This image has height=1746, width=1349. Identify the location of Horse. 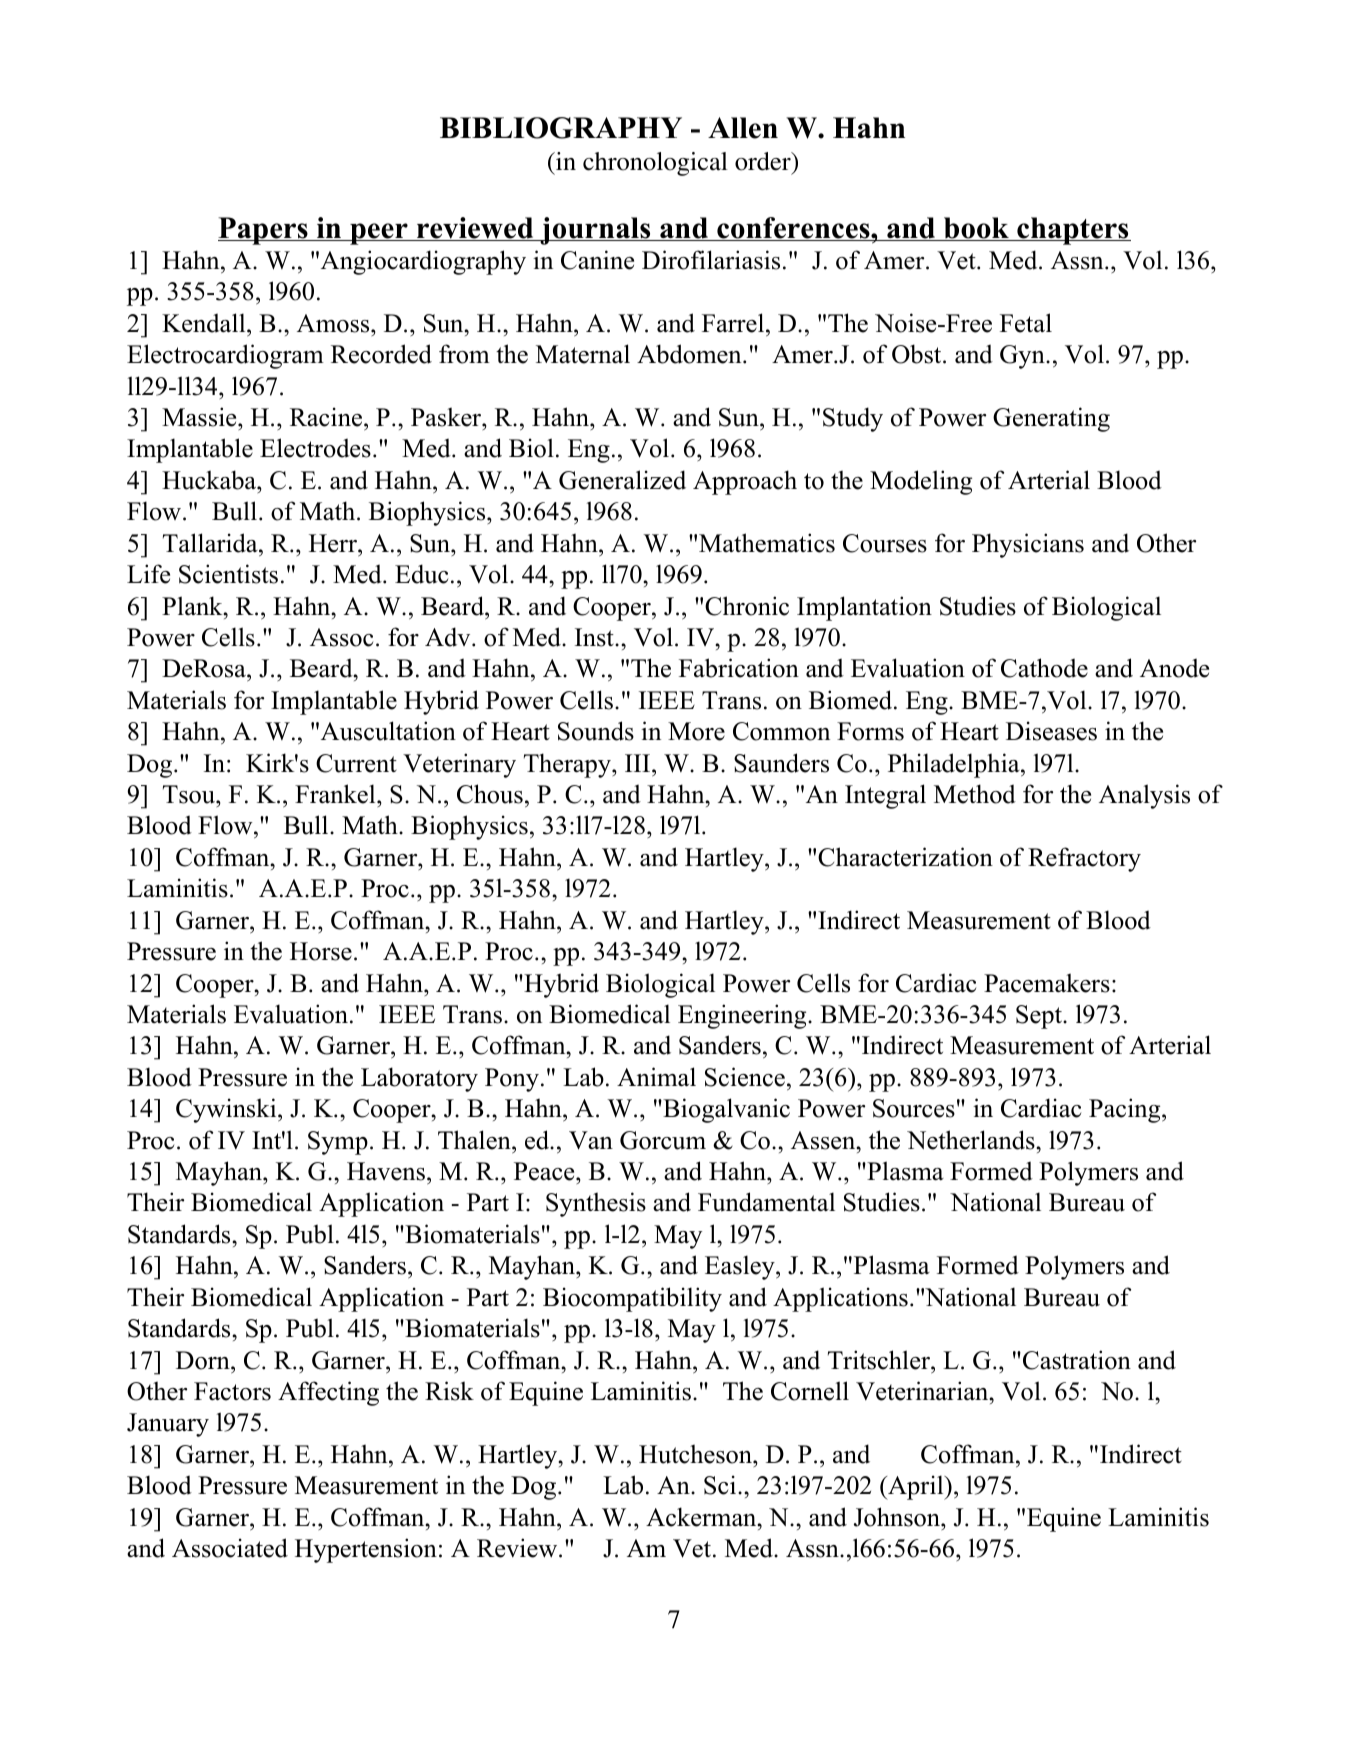
(321, 951).
